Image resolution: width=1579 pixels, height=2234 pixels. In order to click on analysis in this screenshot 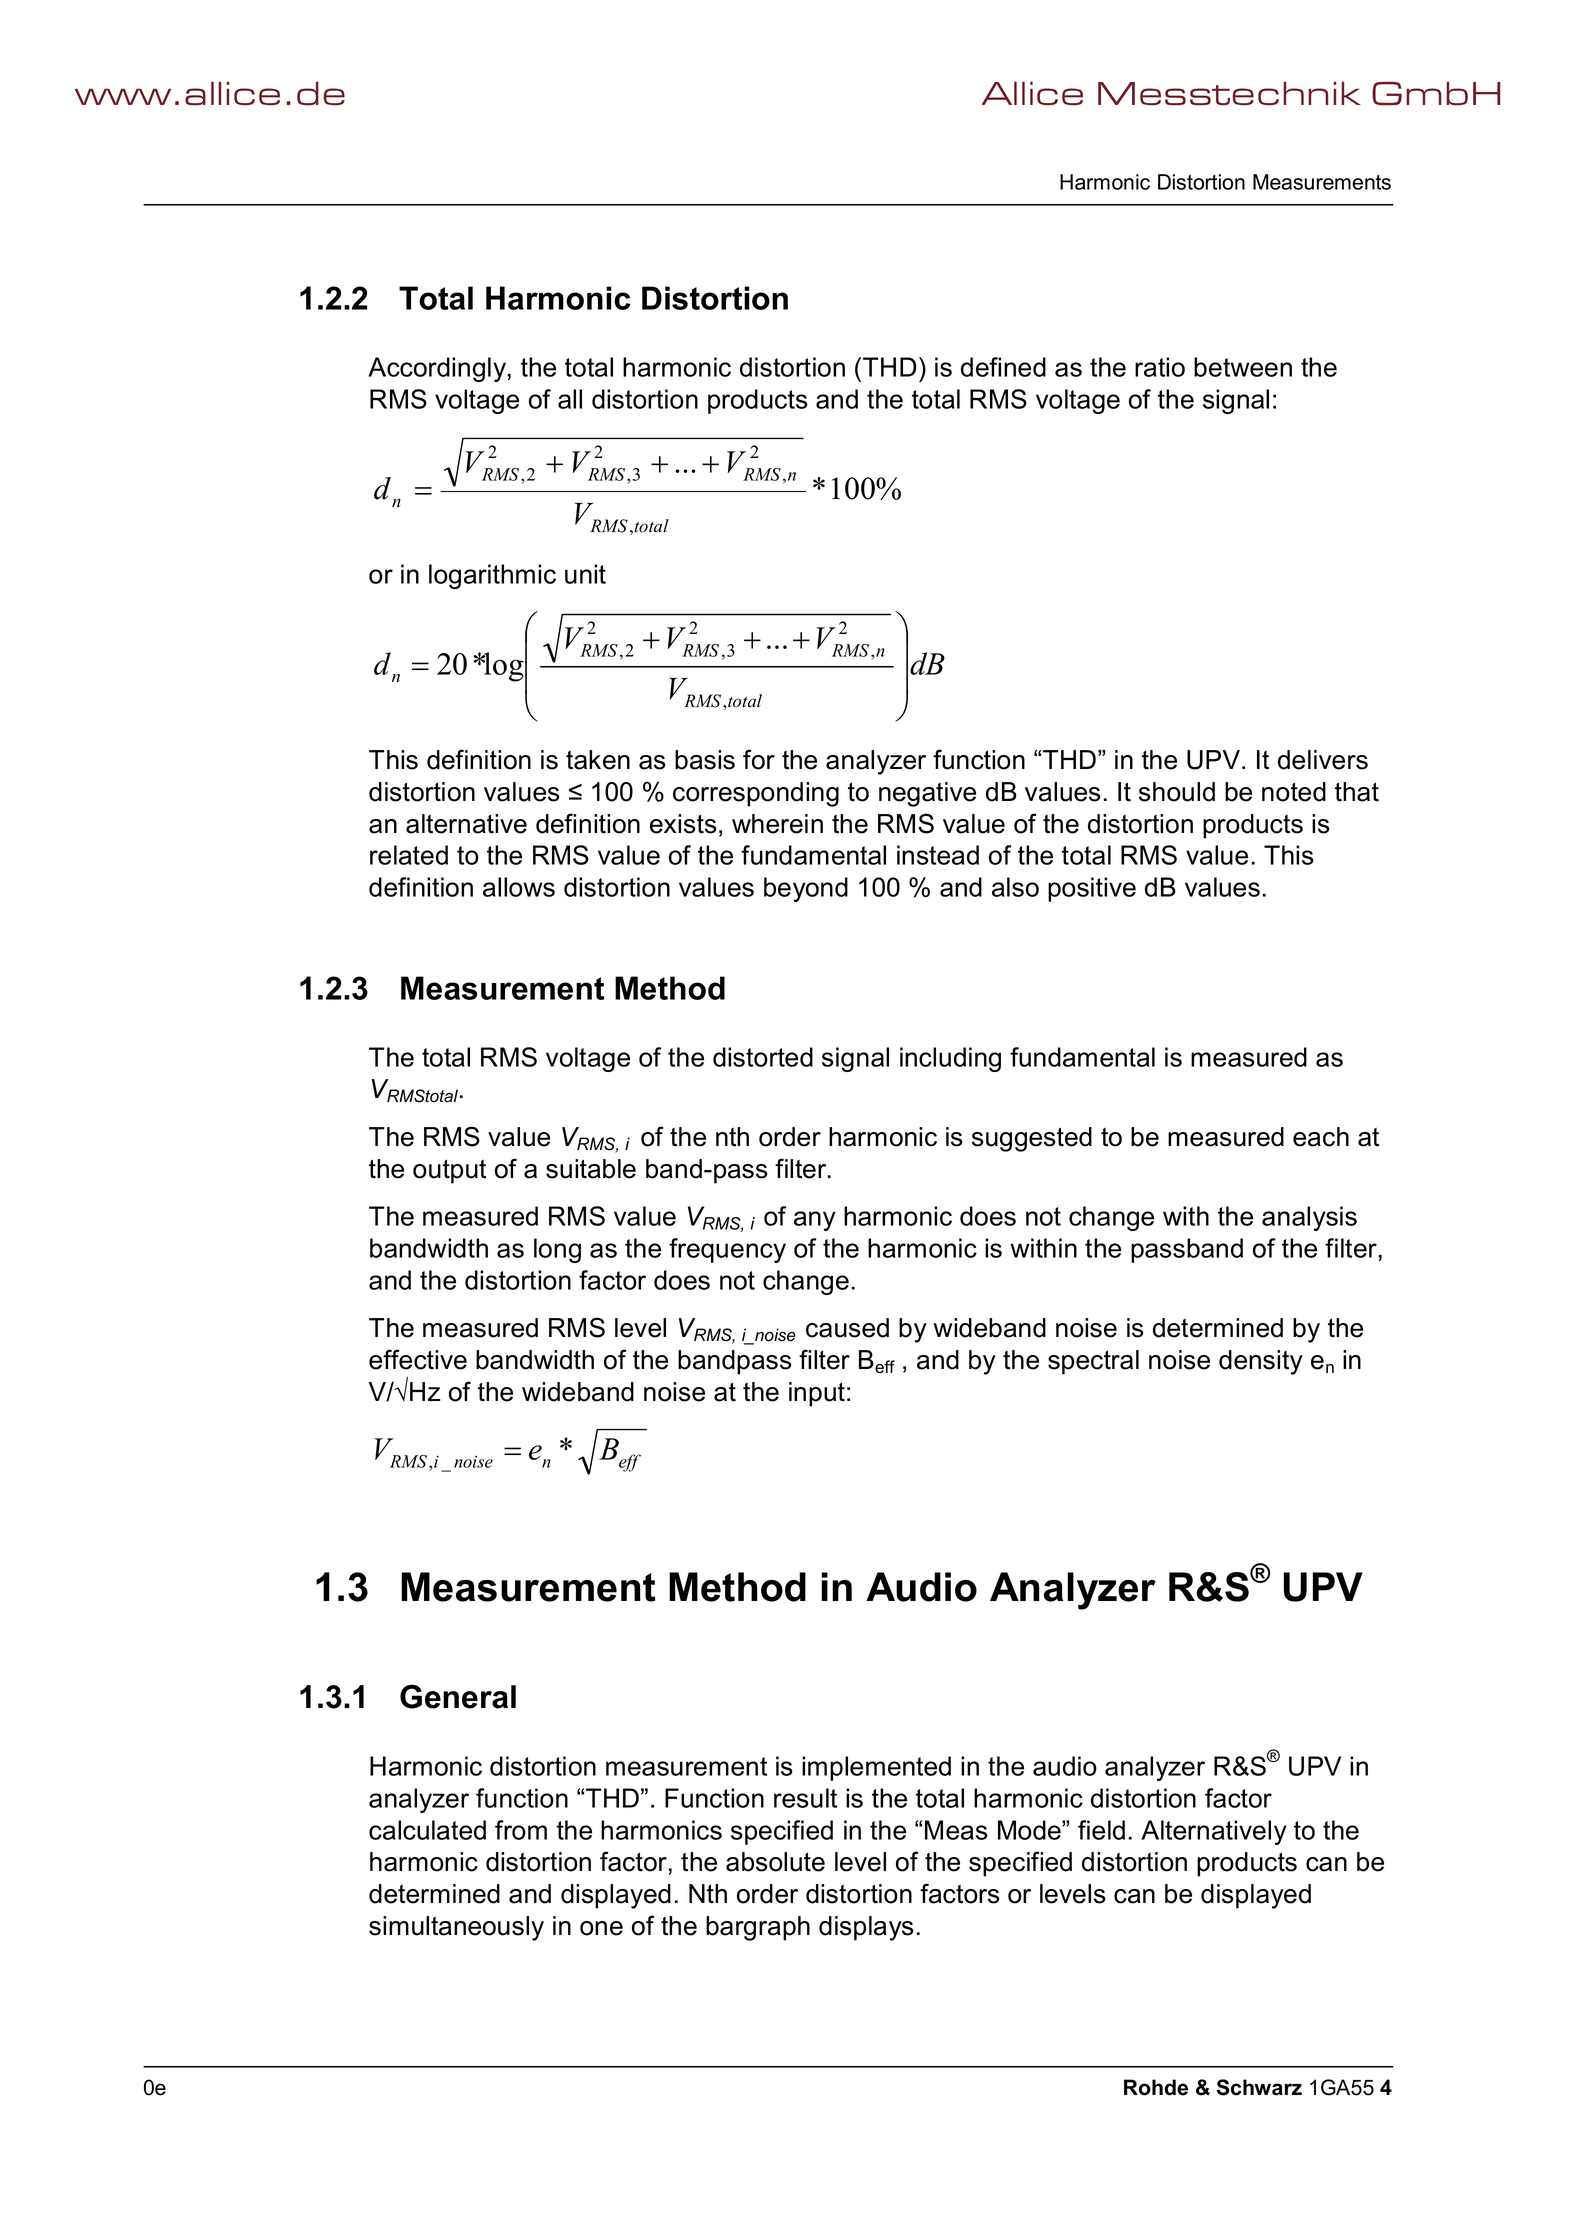, I will do `click(1309, 1218)`.
